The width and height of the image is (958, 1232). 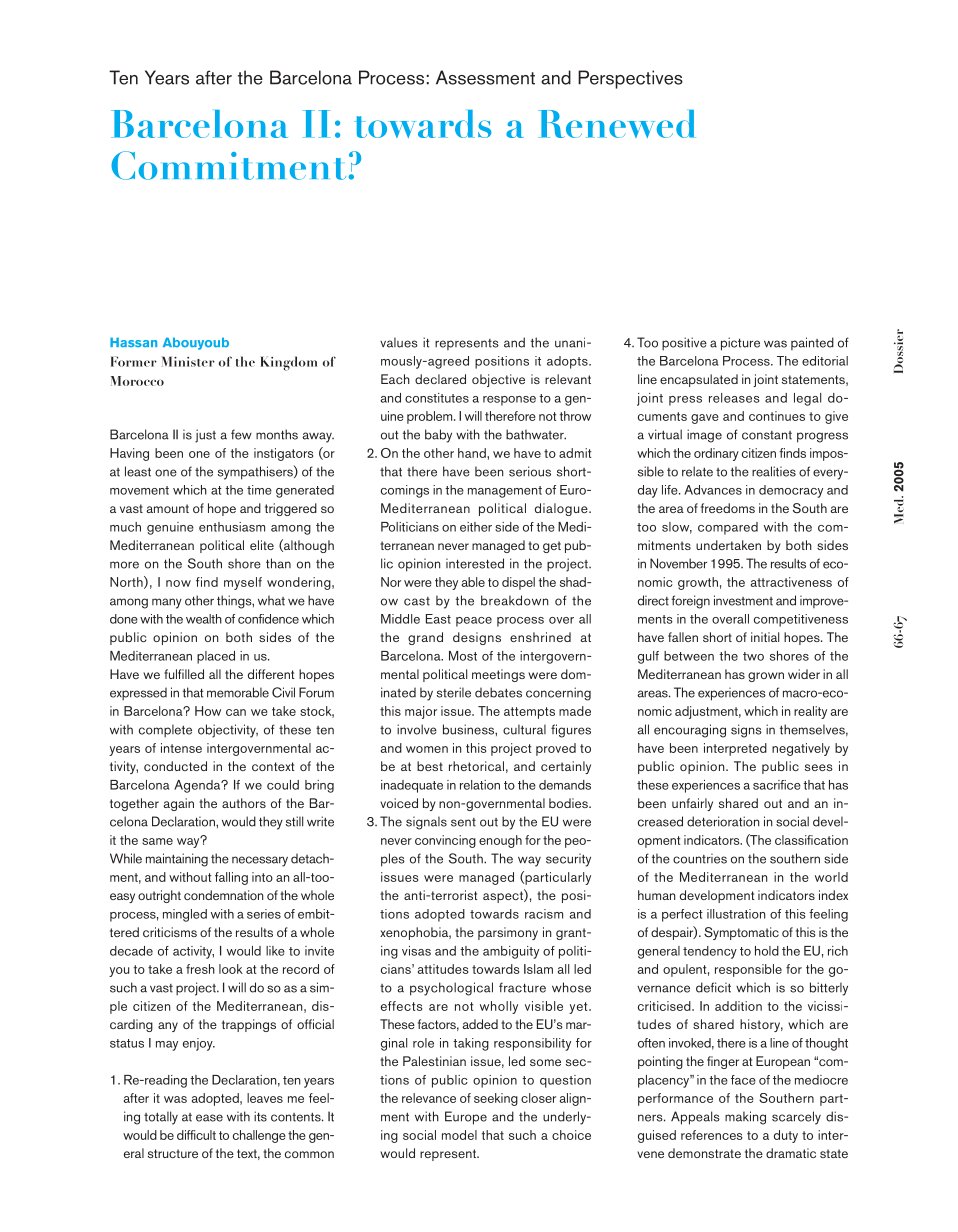 What do you see at coordinates (204, 619) in the image?
I see `wealth` at bounding box center [204, 619].
